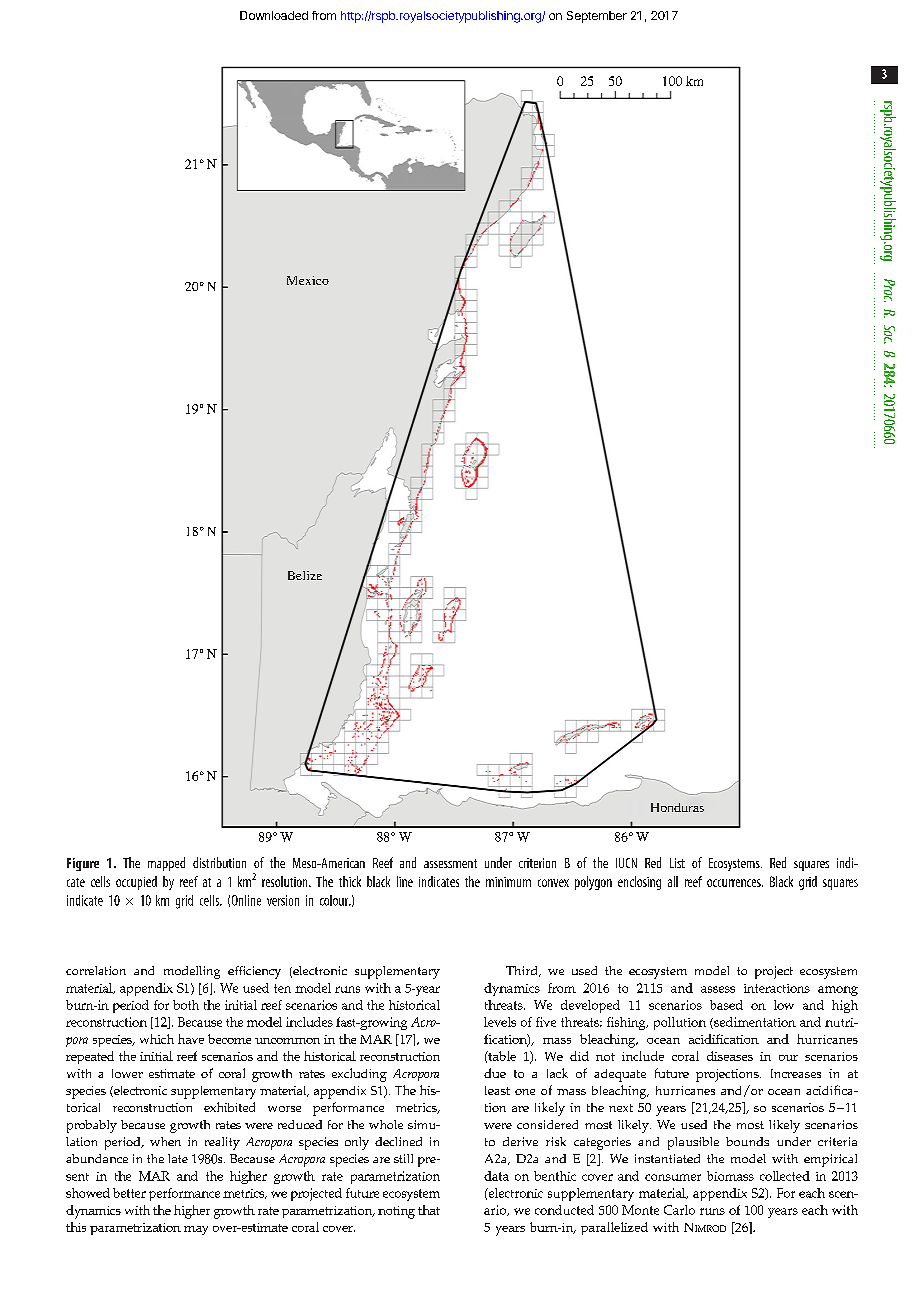 This page has height=1308, width=924. What do you see at coordinates (129, 1193) in the page?
I see `better` at bounding box center [129, 1193].
